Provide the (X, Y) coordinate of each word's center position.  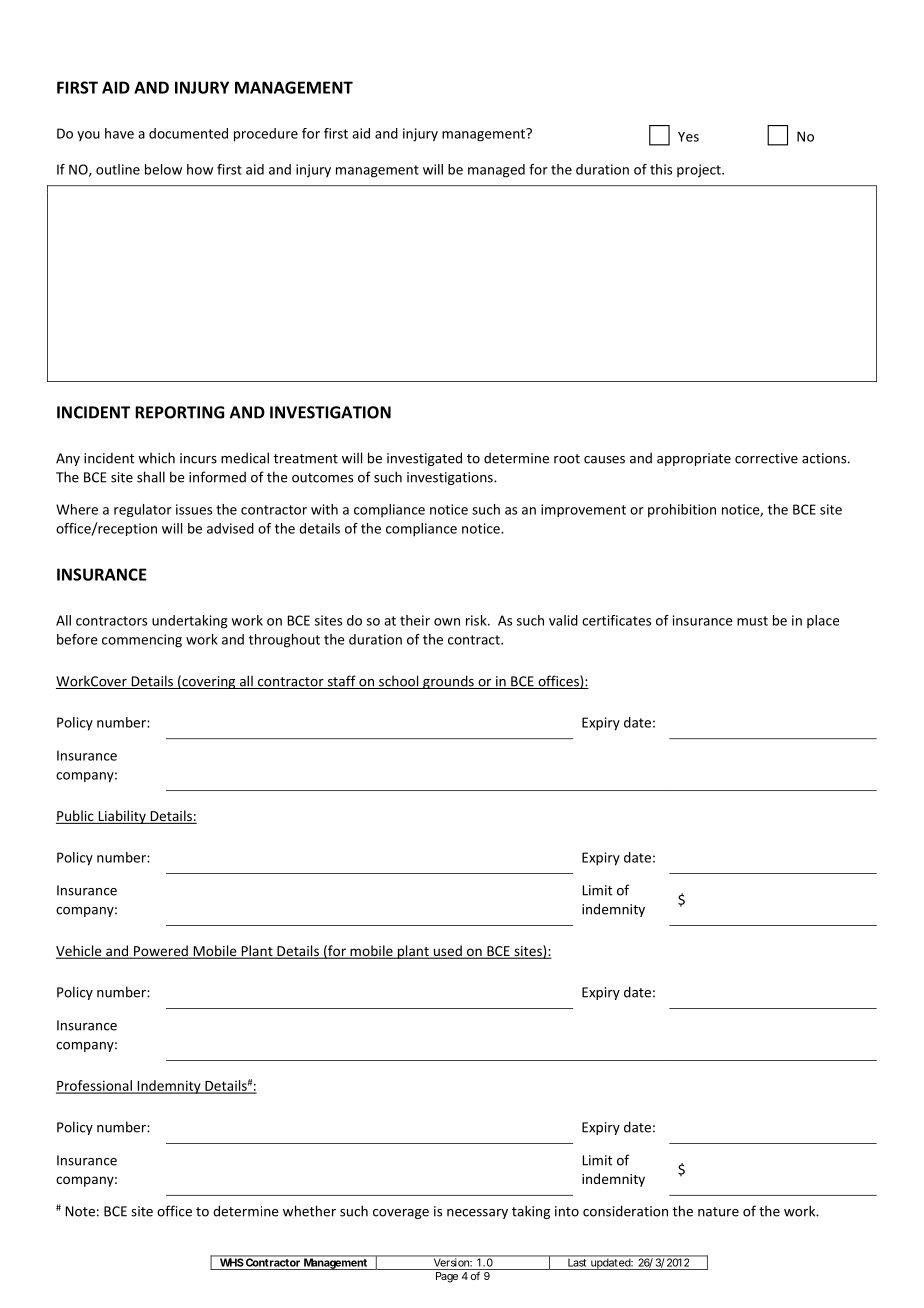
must (752, 621)
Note (80, 1211)
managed (496, 171)
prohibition (682, 511)
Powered (161, 952)
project (700, 171)
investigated (424, 459)
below (163, 169)
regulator (143, 510)
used (447, 952)
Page (447, 1277)
